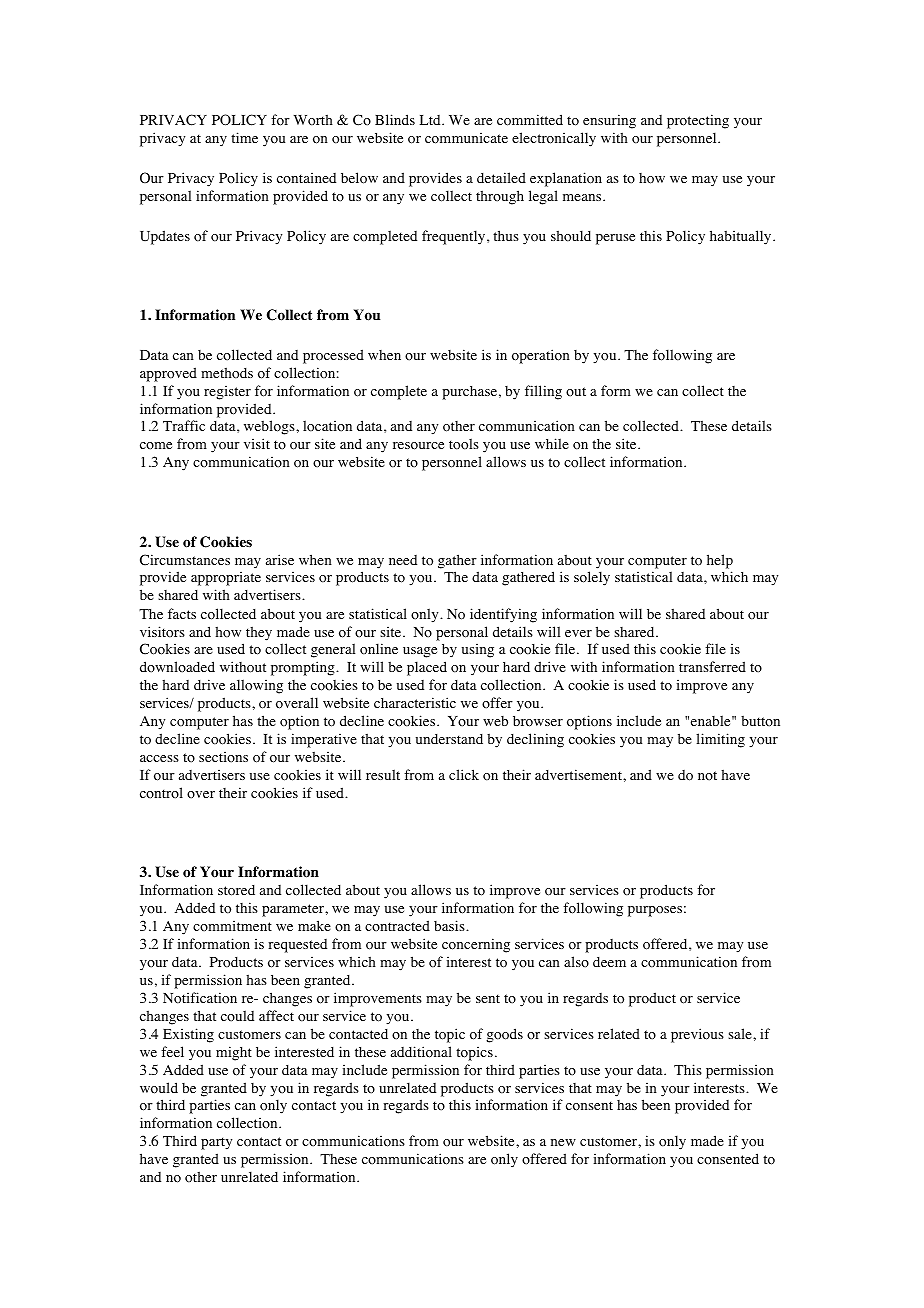 The width and height of the screenshot is (924, 1308). Describe the element at coordinates (698, 121) in the screenshot. I see `protecting` at that location.
